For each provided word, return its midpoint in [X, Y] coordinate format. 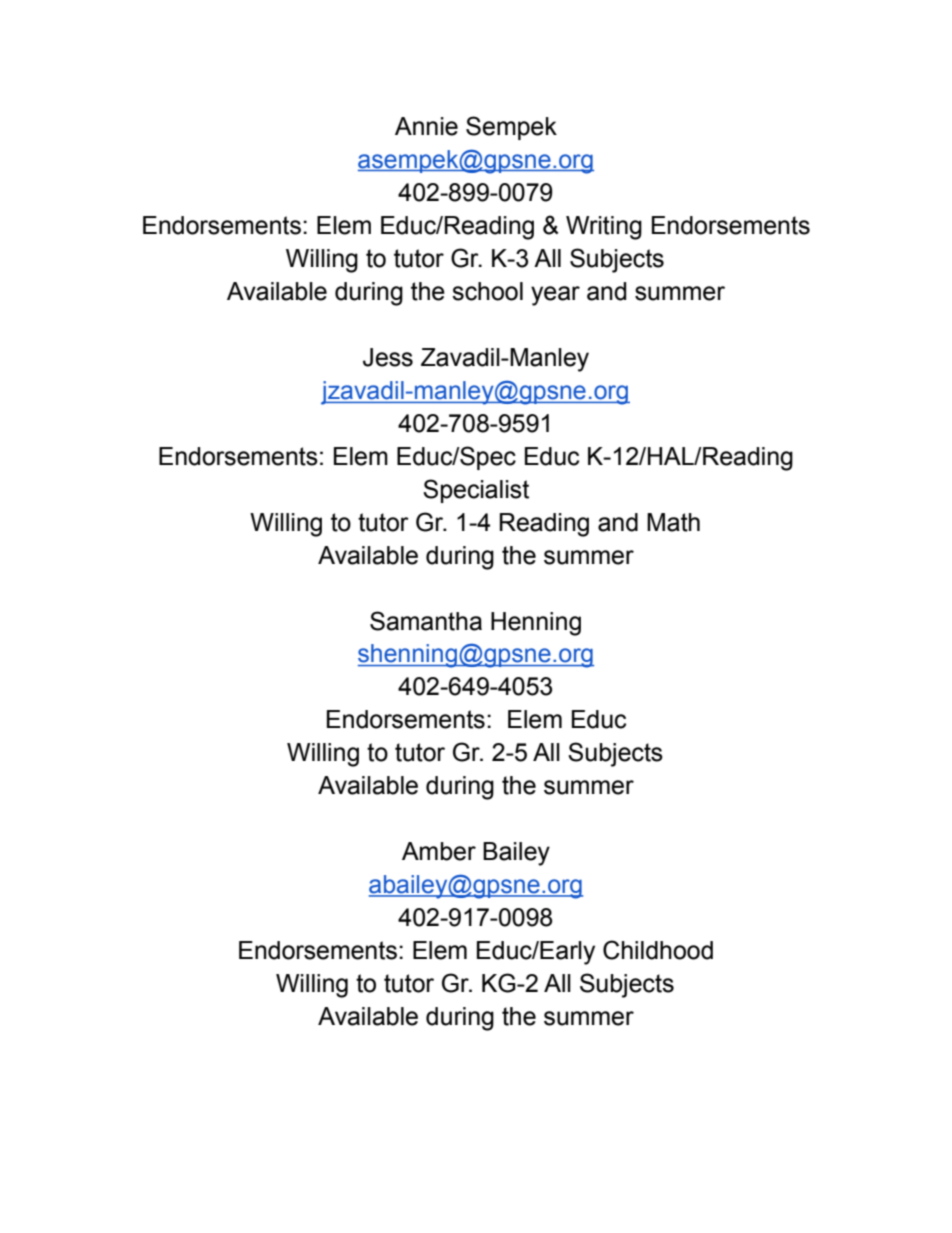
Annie [426, 126]
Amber [439, 851]
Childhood [658, 950]
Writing [604, 228]
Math [673, 522]
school [487, 291]
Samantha [426, 621]
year [555, 296]
